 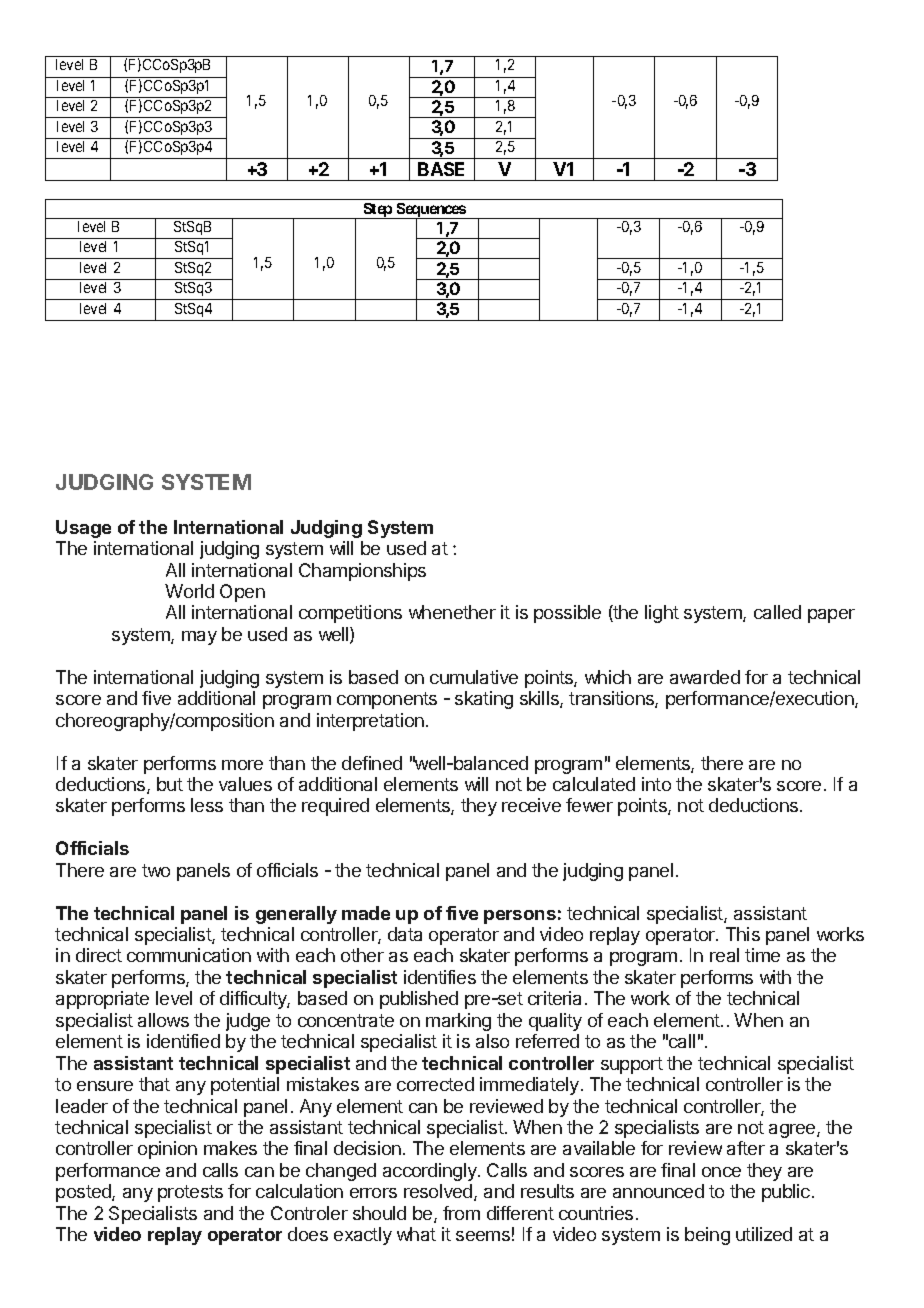 What do you see at coordinates (440, 977) in the document?
I see `identifies` at bounding box center [440, 977].
